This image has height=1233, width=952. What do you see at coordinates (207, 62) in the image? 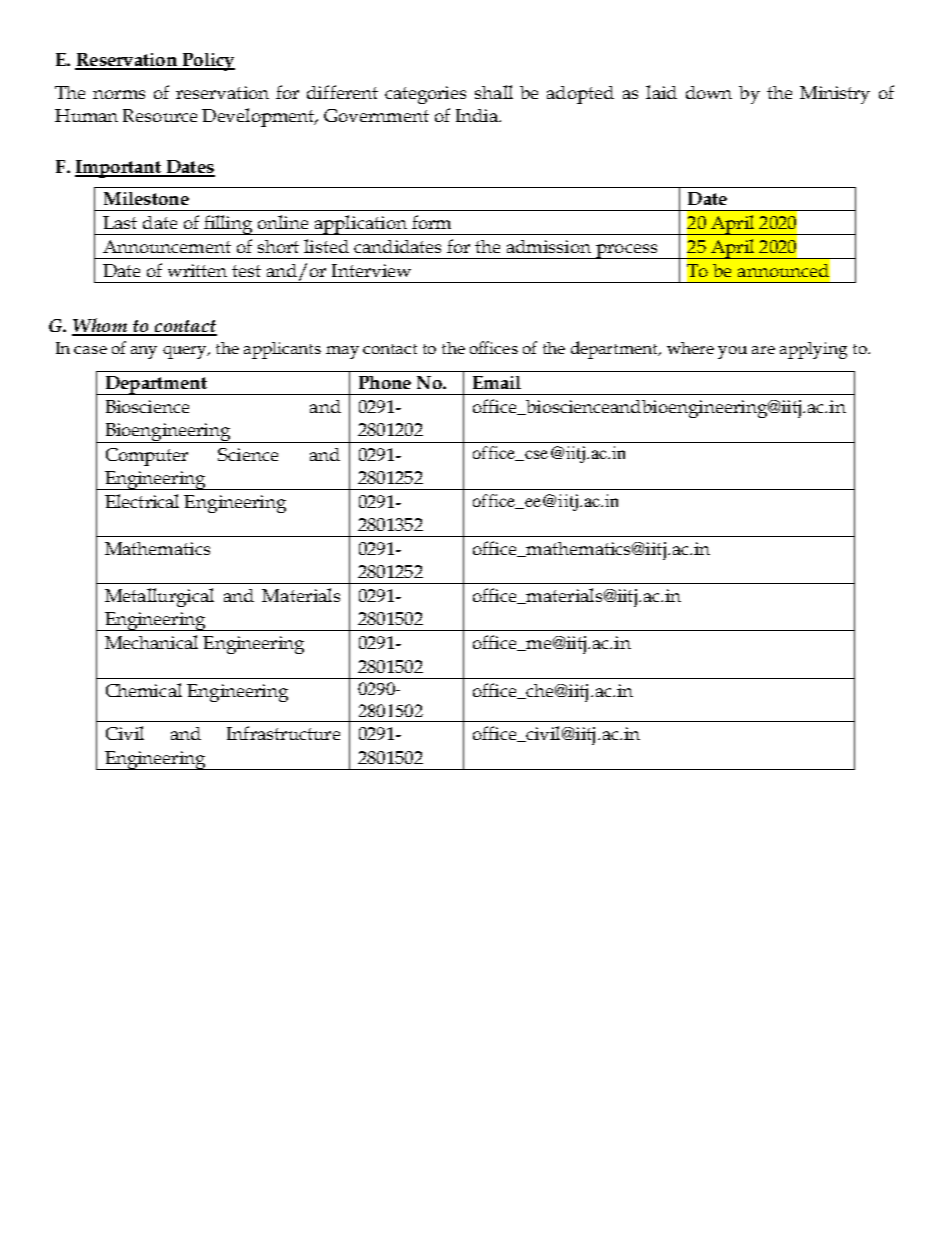
I see `Policy` at bounding box center [207, 62].
